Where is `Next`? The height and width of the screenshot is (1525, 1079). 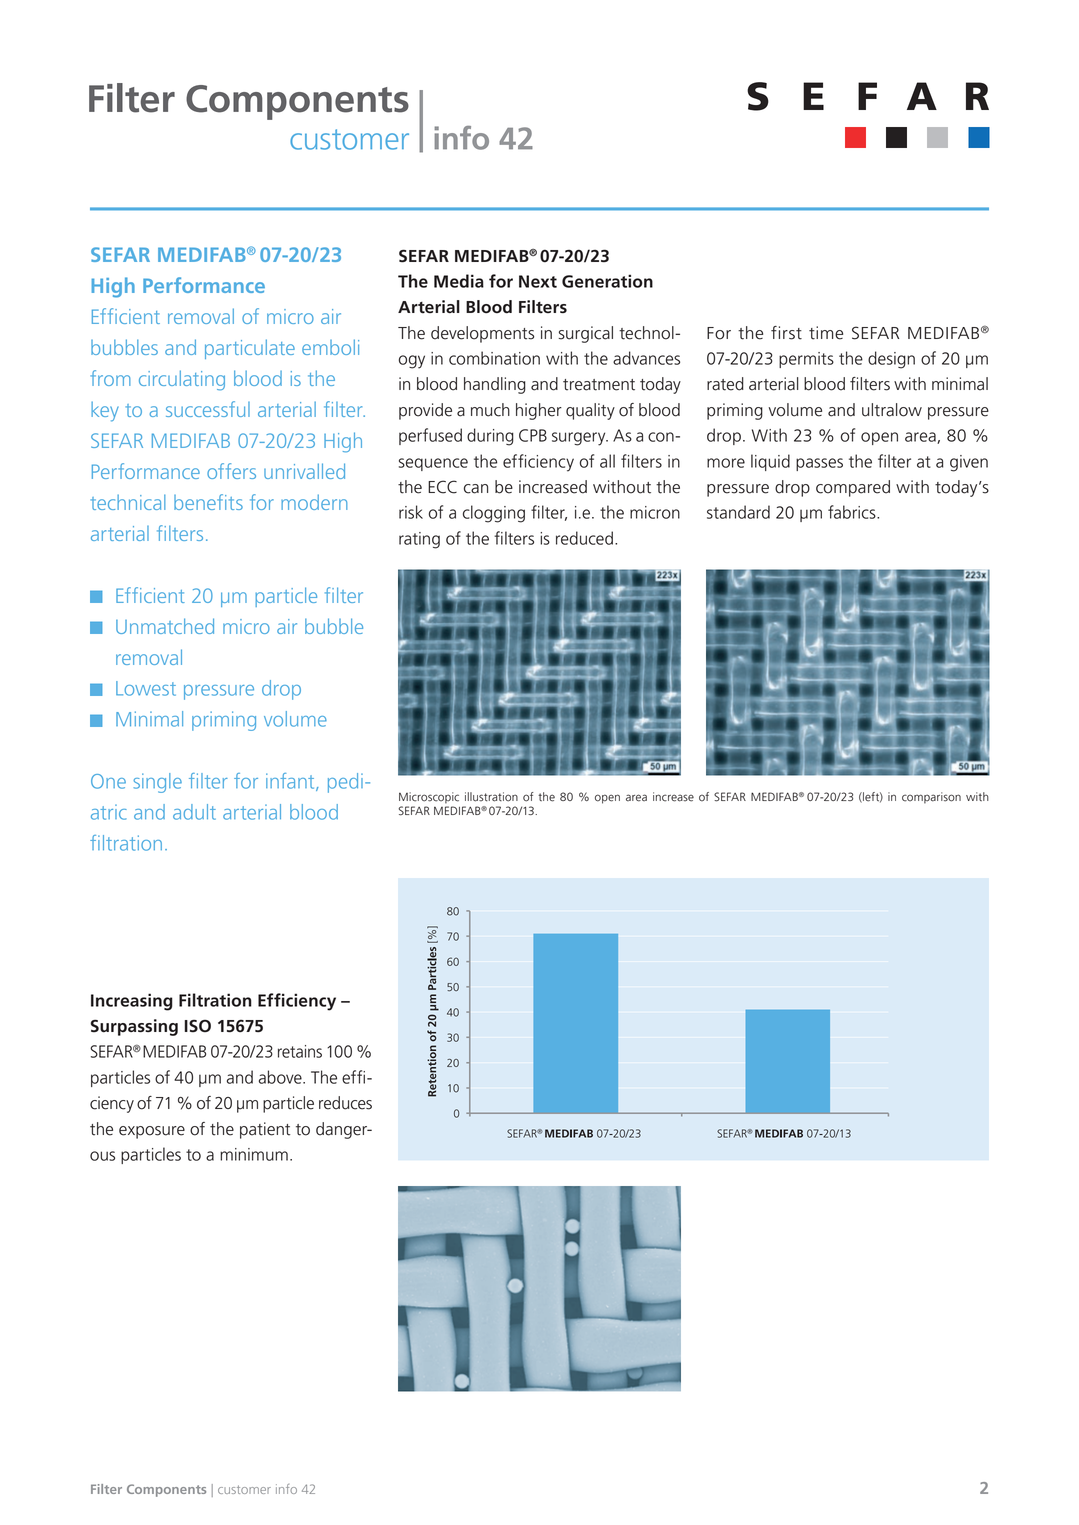 Next is located at coordinates (538, 281).
